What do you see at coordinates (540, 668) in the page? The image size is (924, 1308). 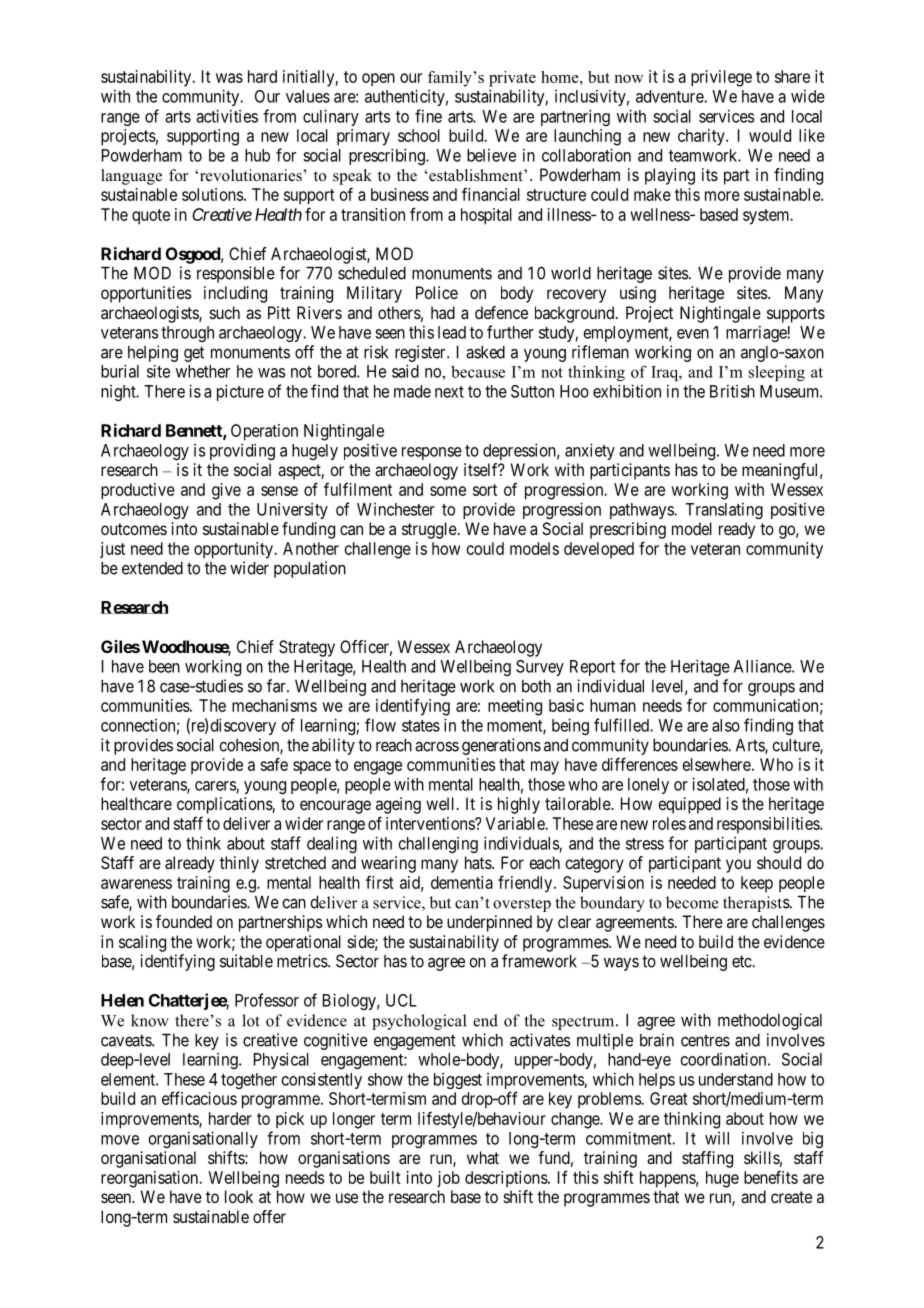 I see `Survey` at bounding box center [540, 668].
